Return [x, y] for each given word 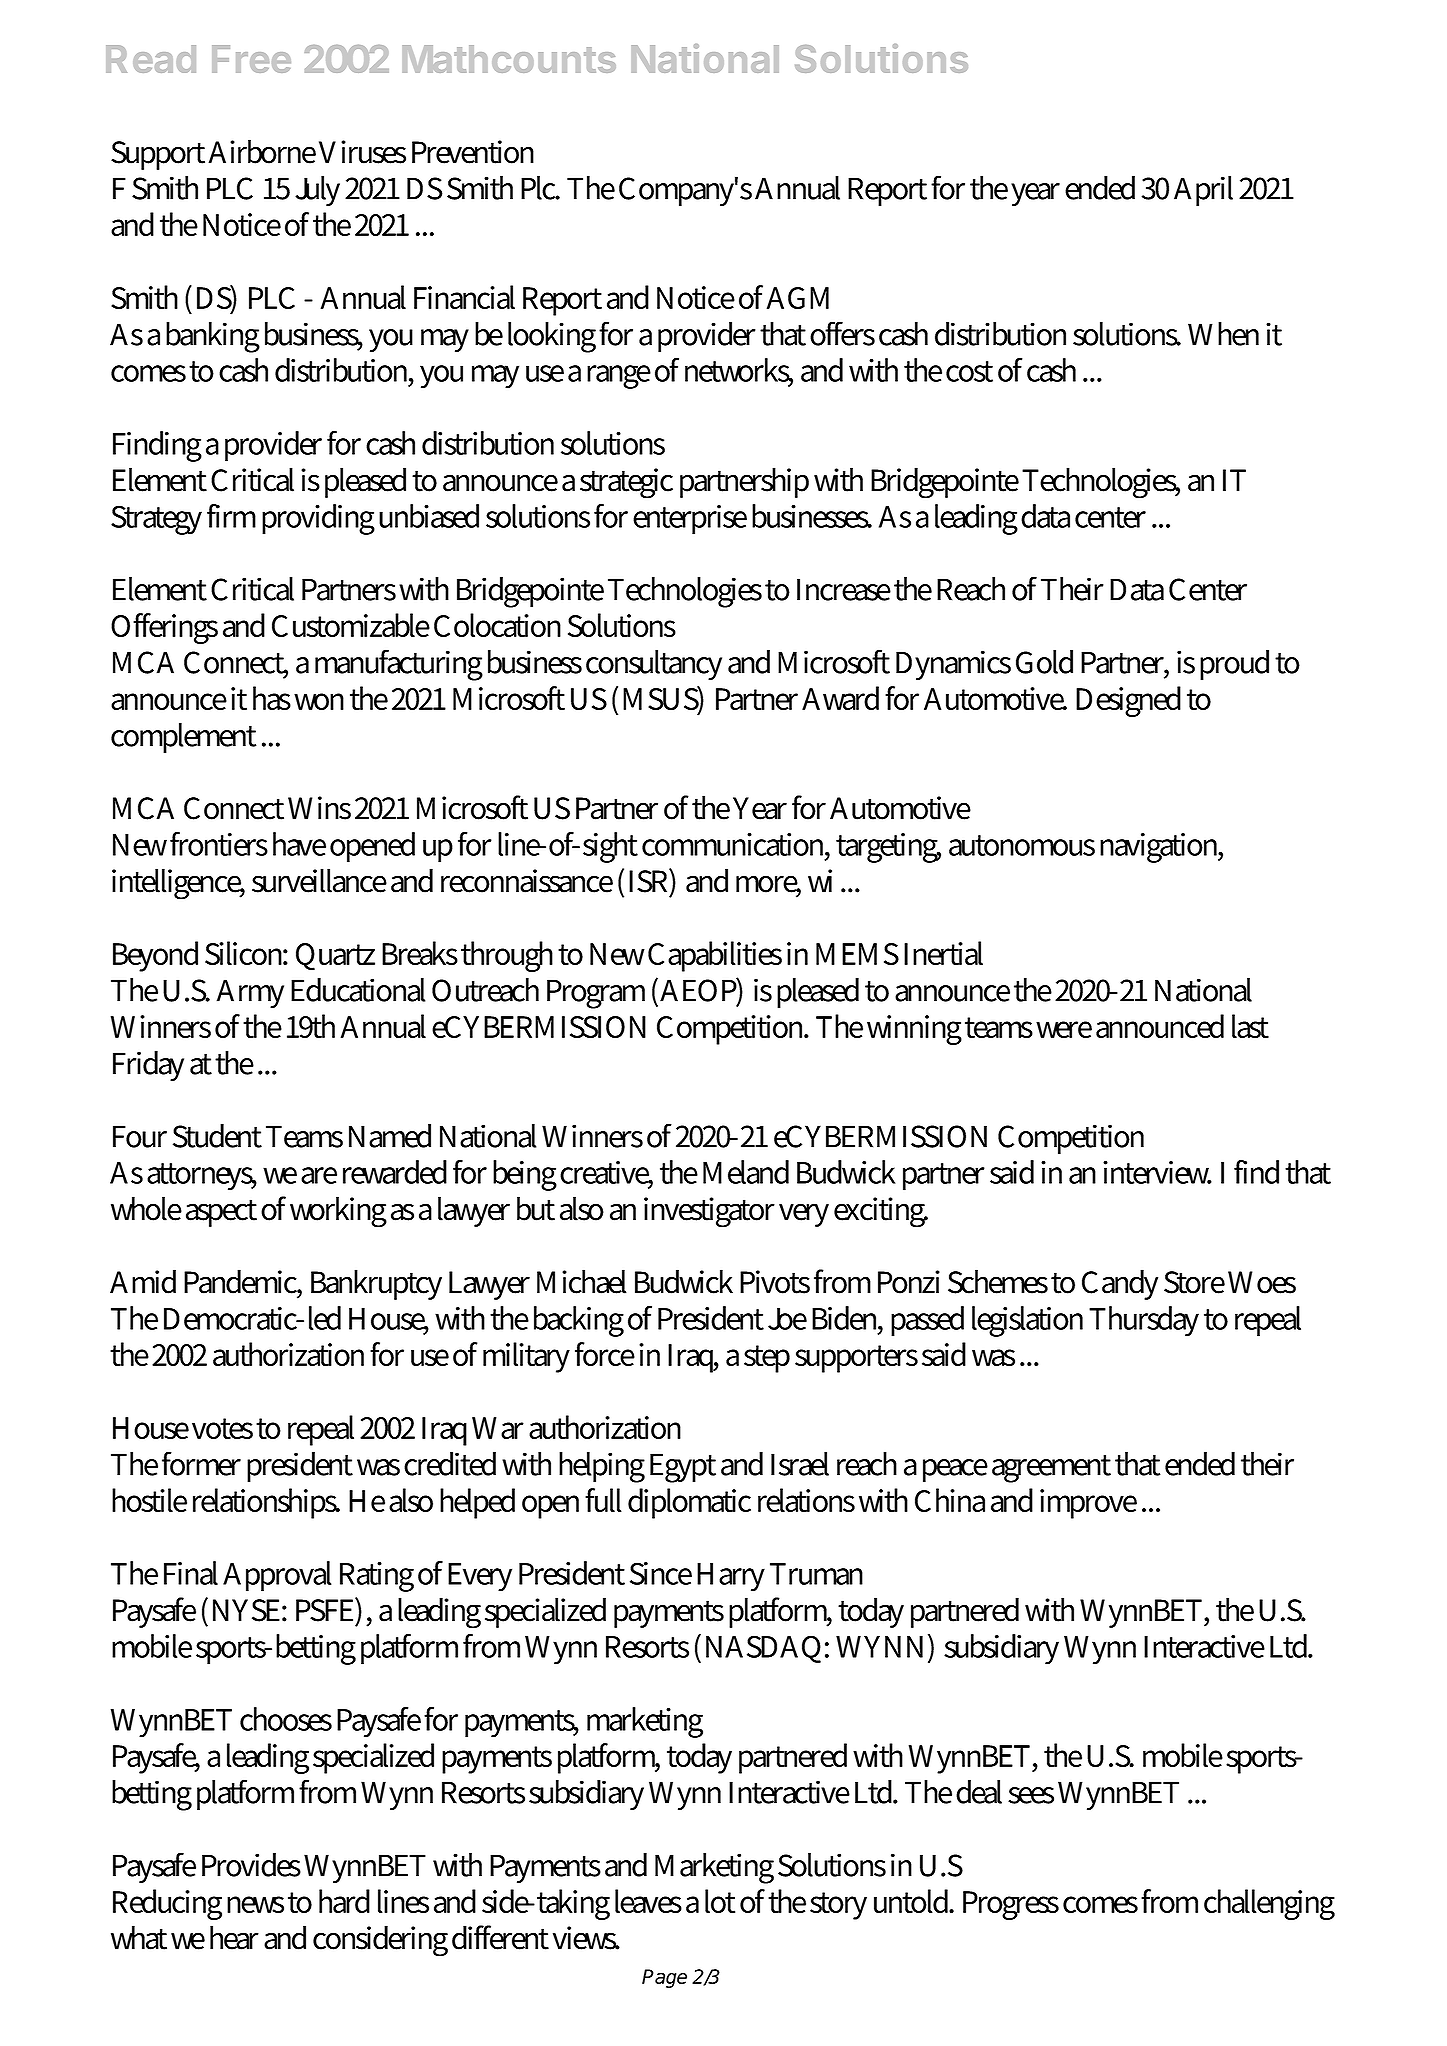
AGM [798, 298]
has [272, 698]
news [255, 1904]
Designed [1128, 701]
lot [720, 1901]
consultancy [654, 665]
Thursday [1144, 1321]
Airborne [262, 151]
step [767, 1359]
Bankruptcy [376, 1284]
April [1203, 191]
